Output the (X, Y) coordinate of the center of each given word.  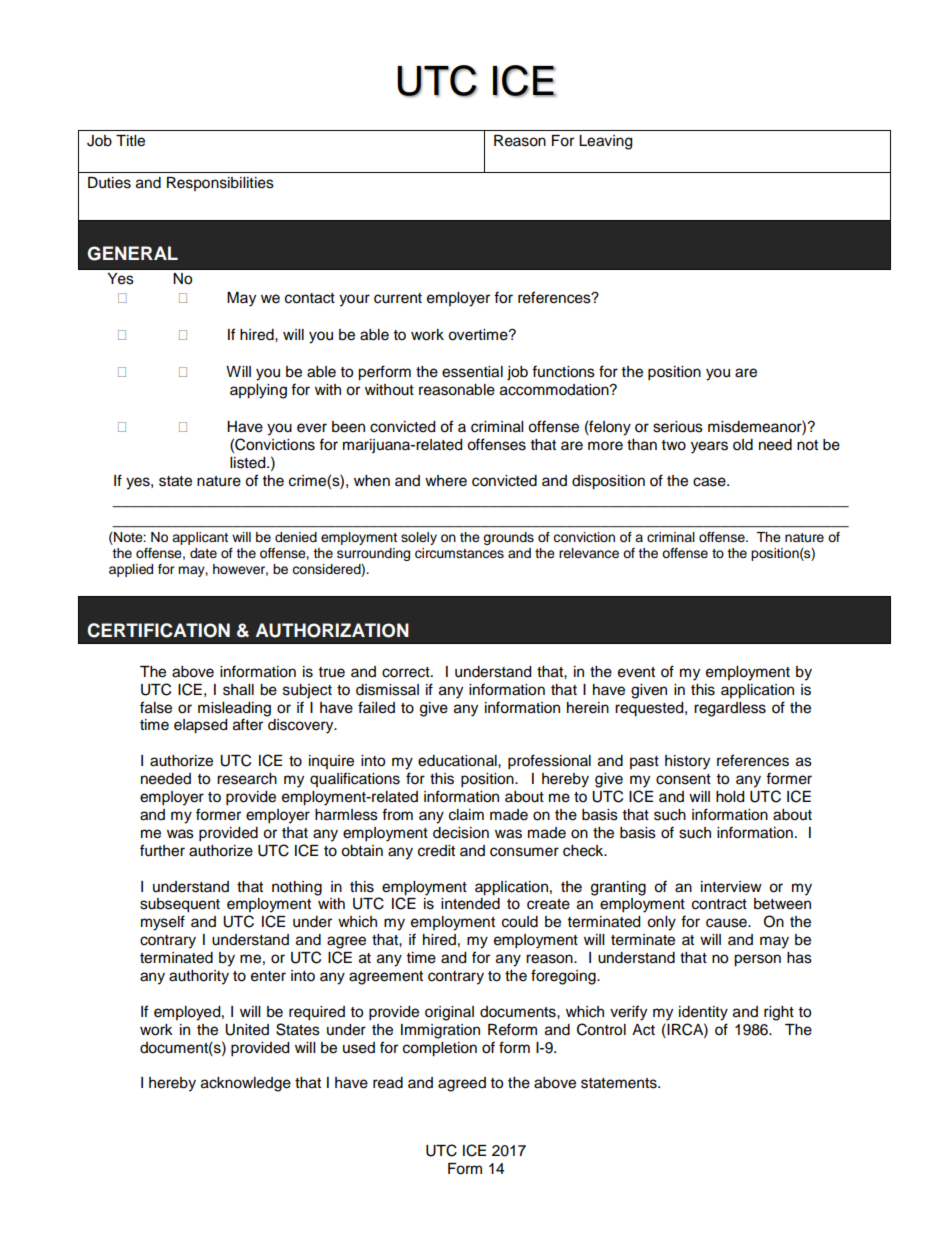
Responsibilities (220, 184)
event (636, 672)
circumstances (459, 553)
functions (563, 371)
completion (440, 1049)
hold (730, 797)
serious (678, 427)
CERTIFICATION (158, 630)
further (162, 850)
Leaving (605, 142)
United (247, 1030)
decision (461, 833)
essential (472, 372)
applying (258, 391)
